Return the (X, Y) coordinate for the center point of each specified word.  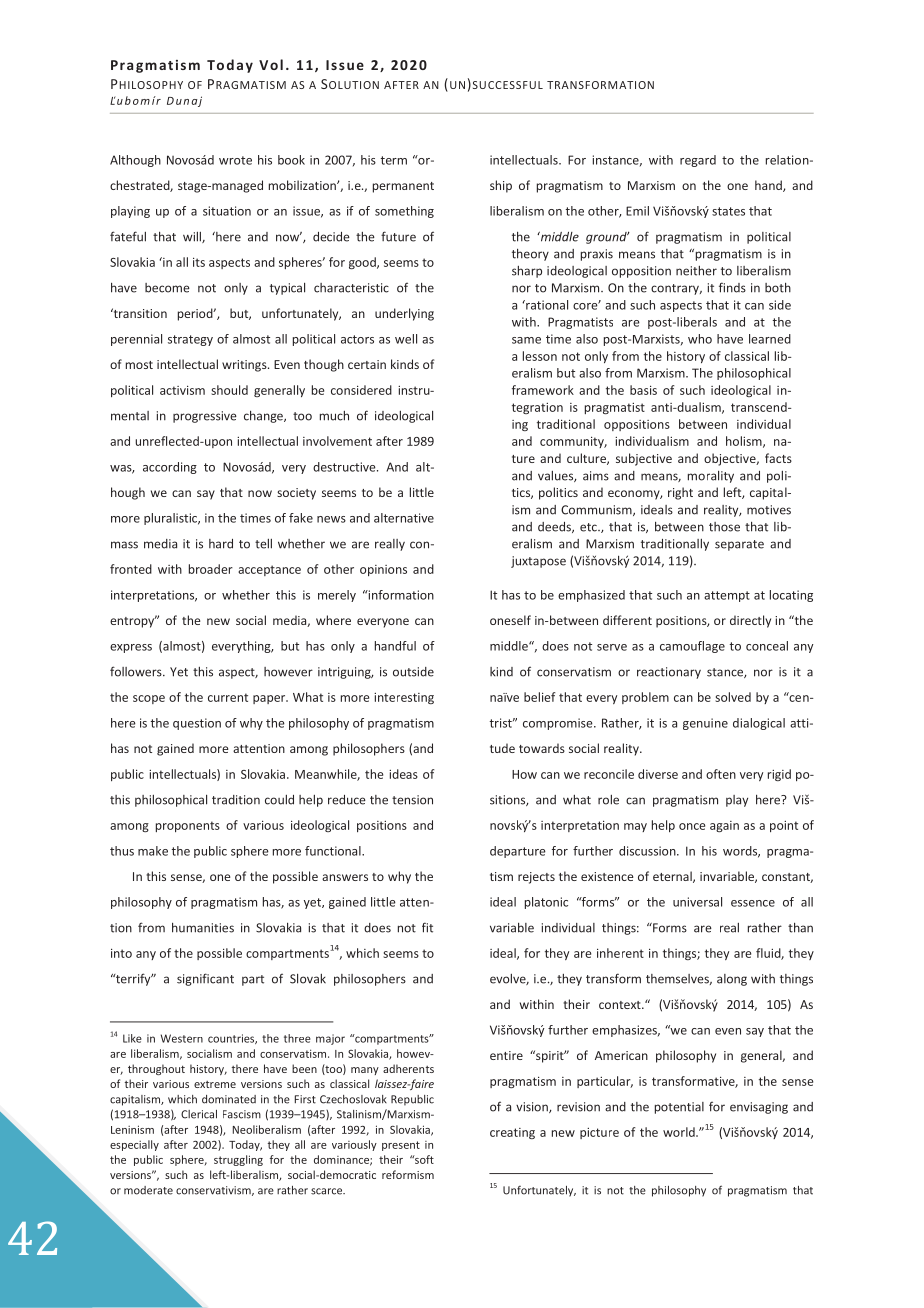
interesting (404, 698)
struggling (238, 1160)
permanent (403, 187)
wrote (235, 160)
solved (733, 697)
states (728, 211)
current (228, 697)
